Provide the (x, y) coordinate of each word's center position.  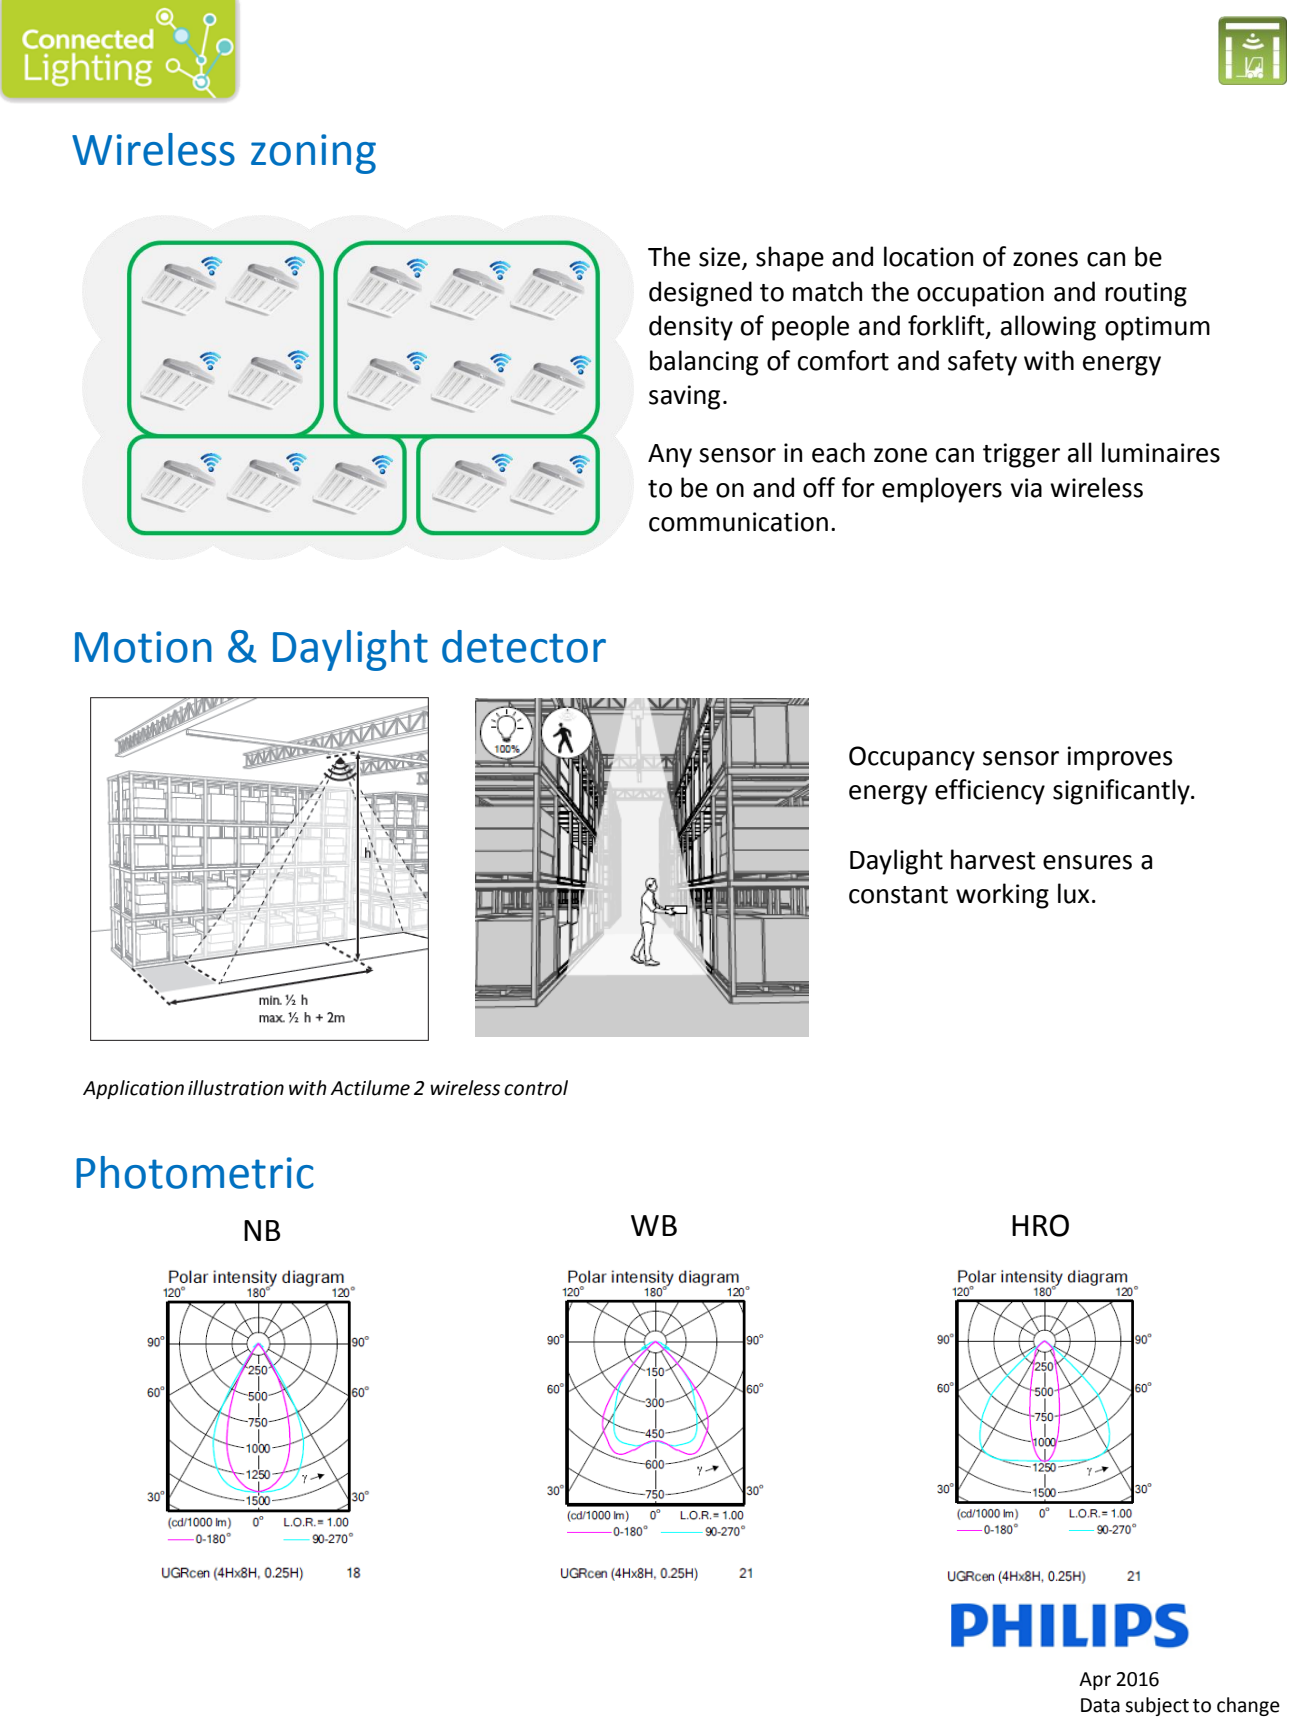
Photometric (195, 1172)
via (1026, 488)
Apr (1095, 1681)
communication (738, 522)
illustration (236, 1088)
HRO (1040, 1225)
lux (1074, 893)
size (721, 258)
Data (1100, 1705)
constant (898, 895)
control (536, 1088)
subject (1157, 1706)
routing (1146, 294)
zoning (313, 154)
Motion (143, 647)
